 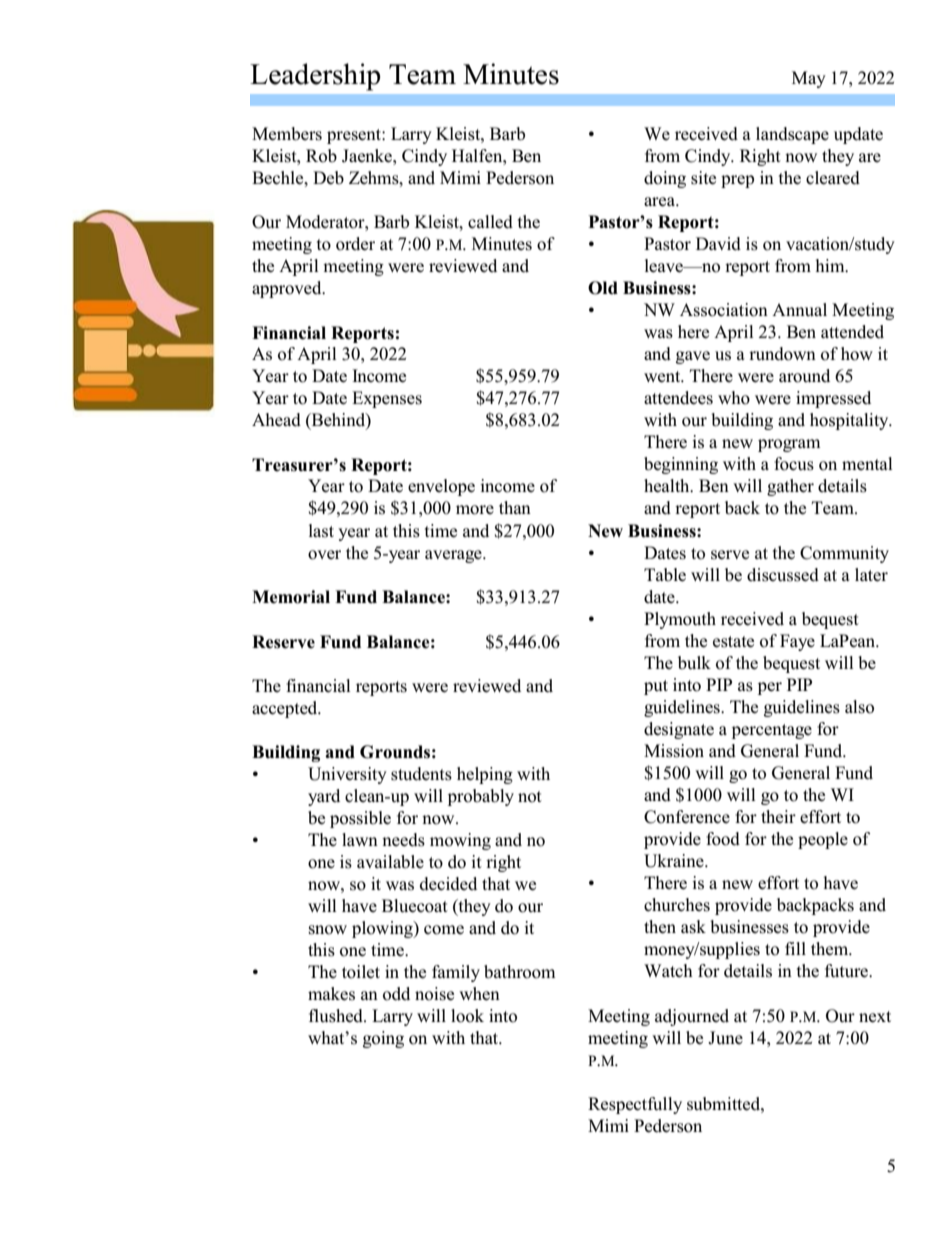 I want to click on May, so click(x=809, y=79).
